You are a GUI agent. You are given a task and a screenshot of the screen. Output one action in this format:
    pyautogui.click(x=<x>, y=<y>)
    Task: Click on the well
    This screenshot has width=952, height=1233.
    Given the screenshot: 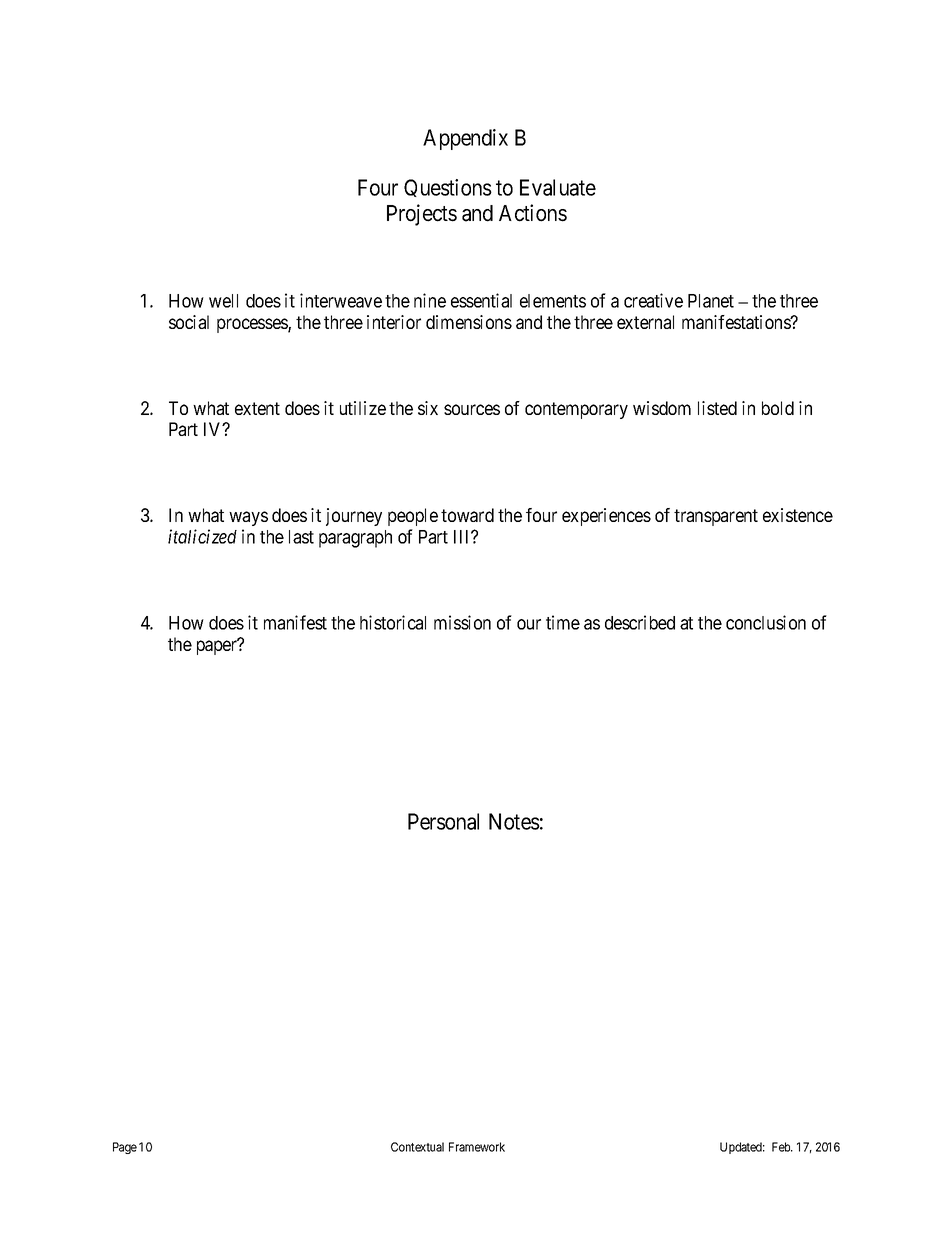 What is the action you would take?
    pyautogui.click(x=223, y=301)
